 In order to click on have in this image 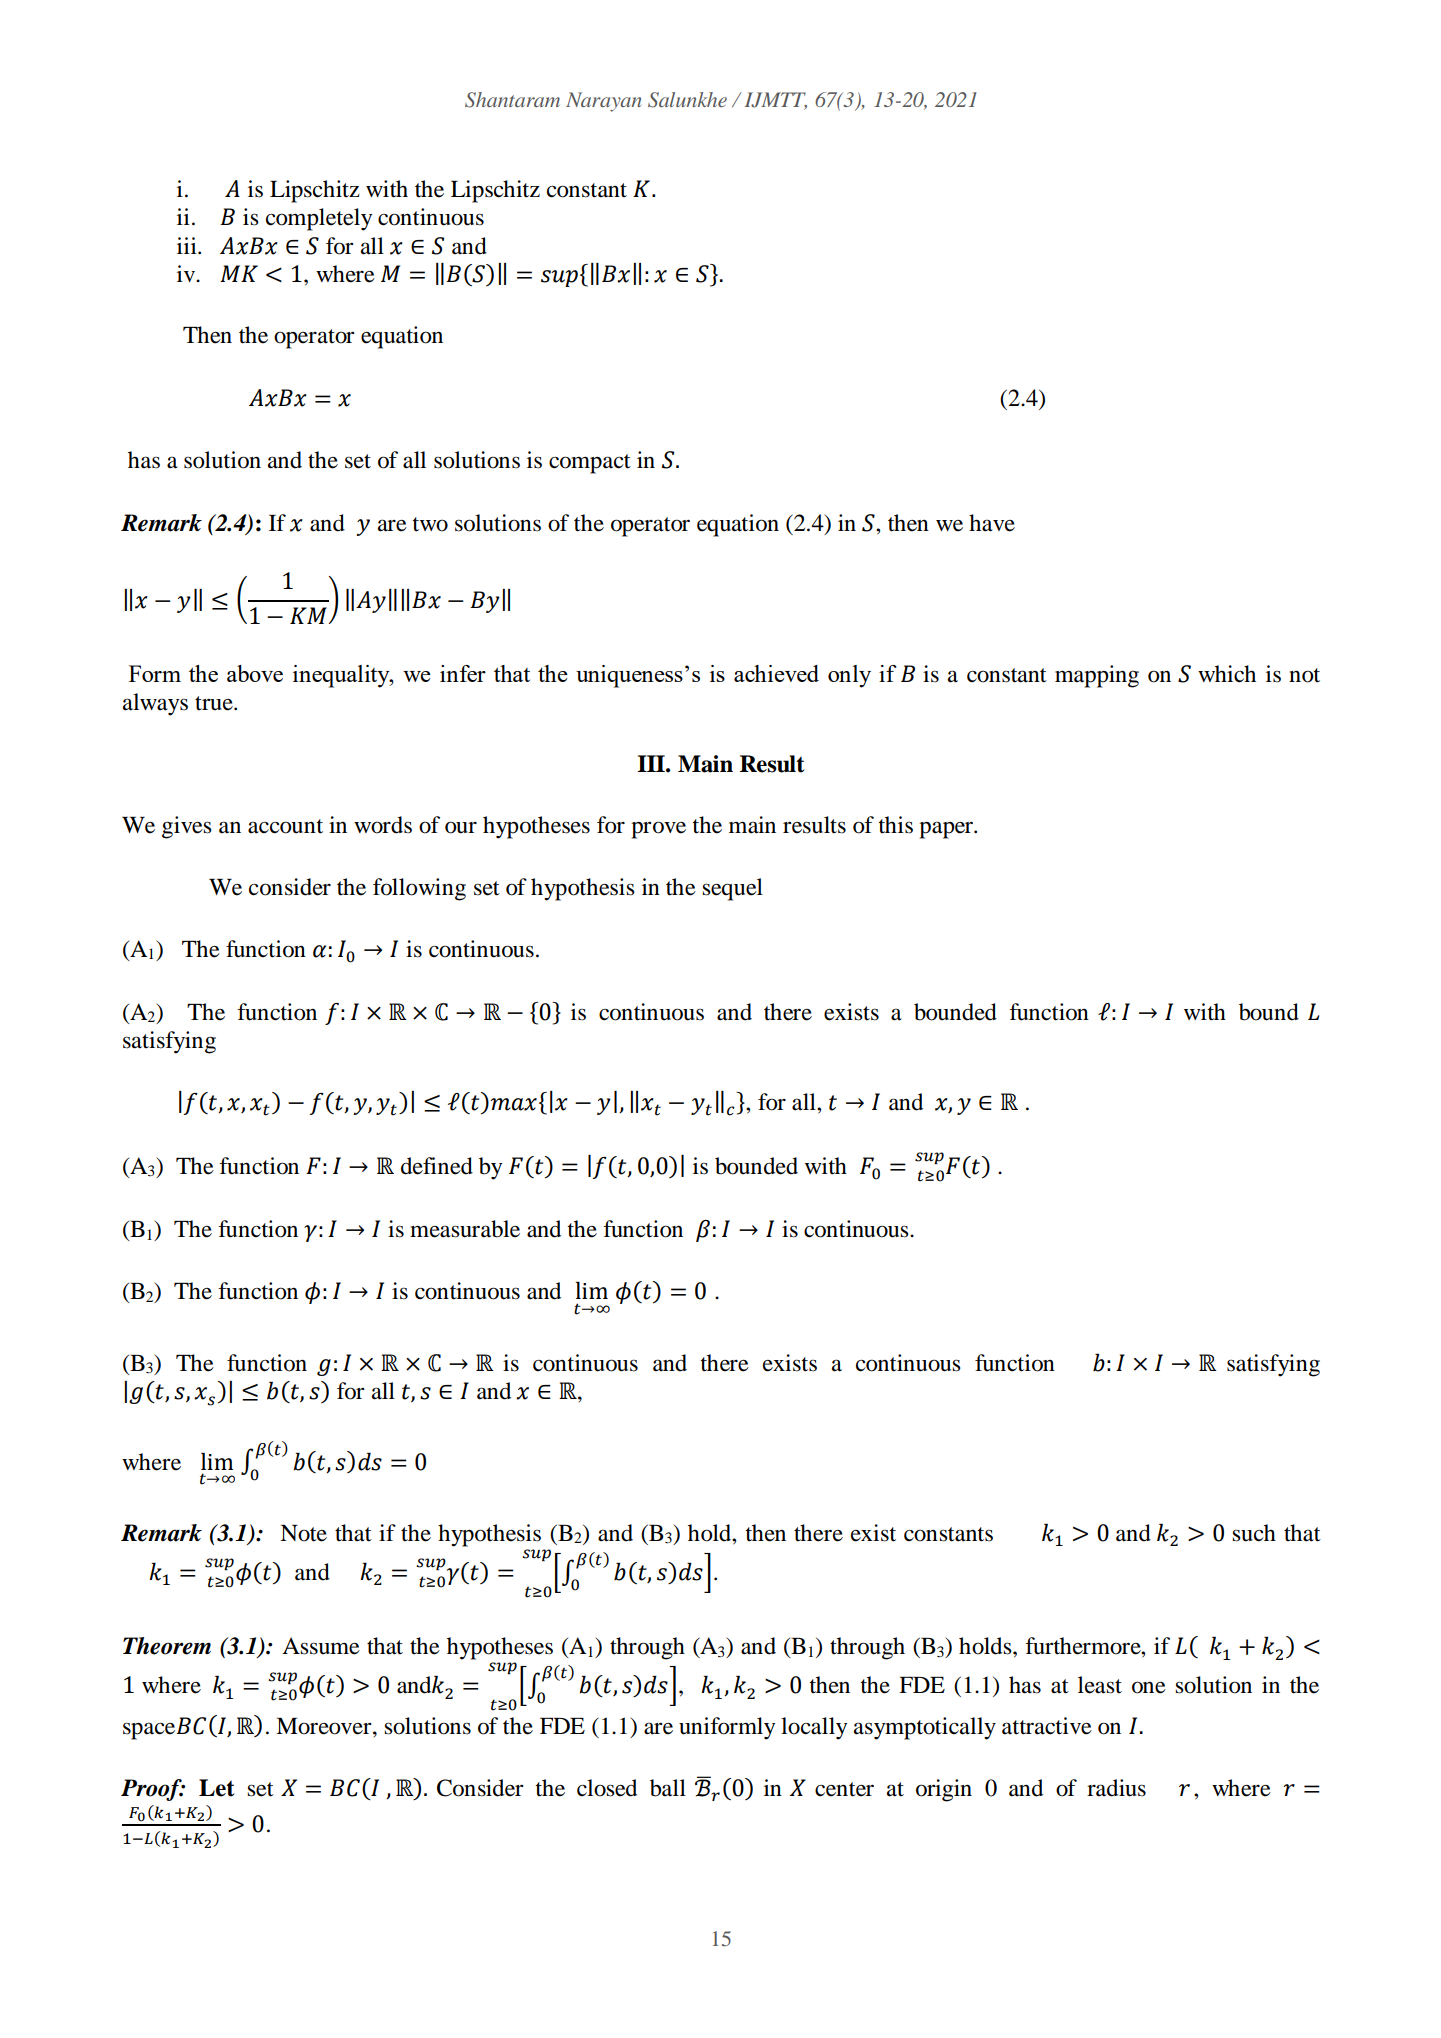, I will do `click(992, 523)`.
